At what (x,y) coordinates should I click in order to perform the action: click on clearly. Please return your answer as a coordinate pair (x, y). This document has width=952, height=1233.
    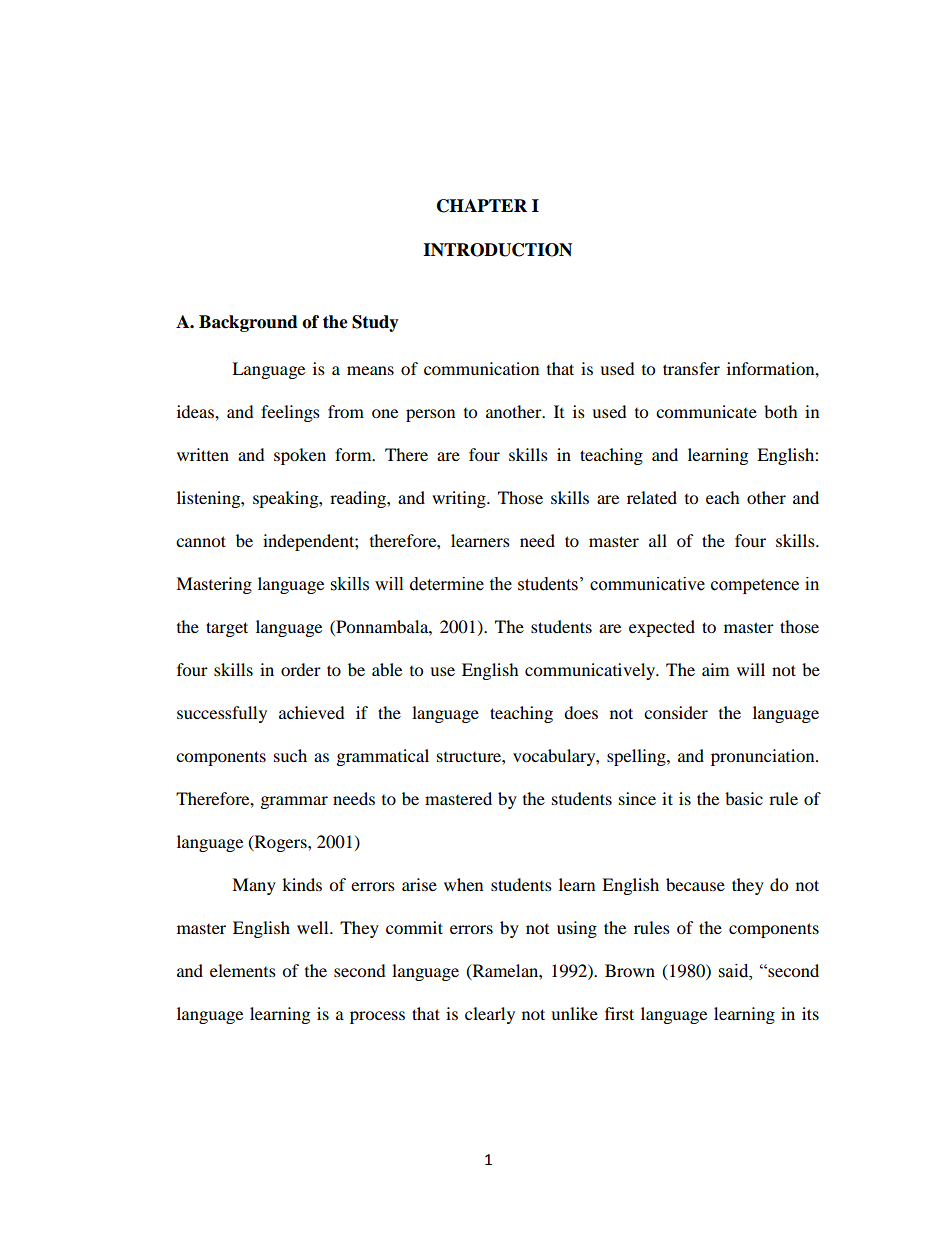
    Looking at the image, I should click on (490, 1015).
